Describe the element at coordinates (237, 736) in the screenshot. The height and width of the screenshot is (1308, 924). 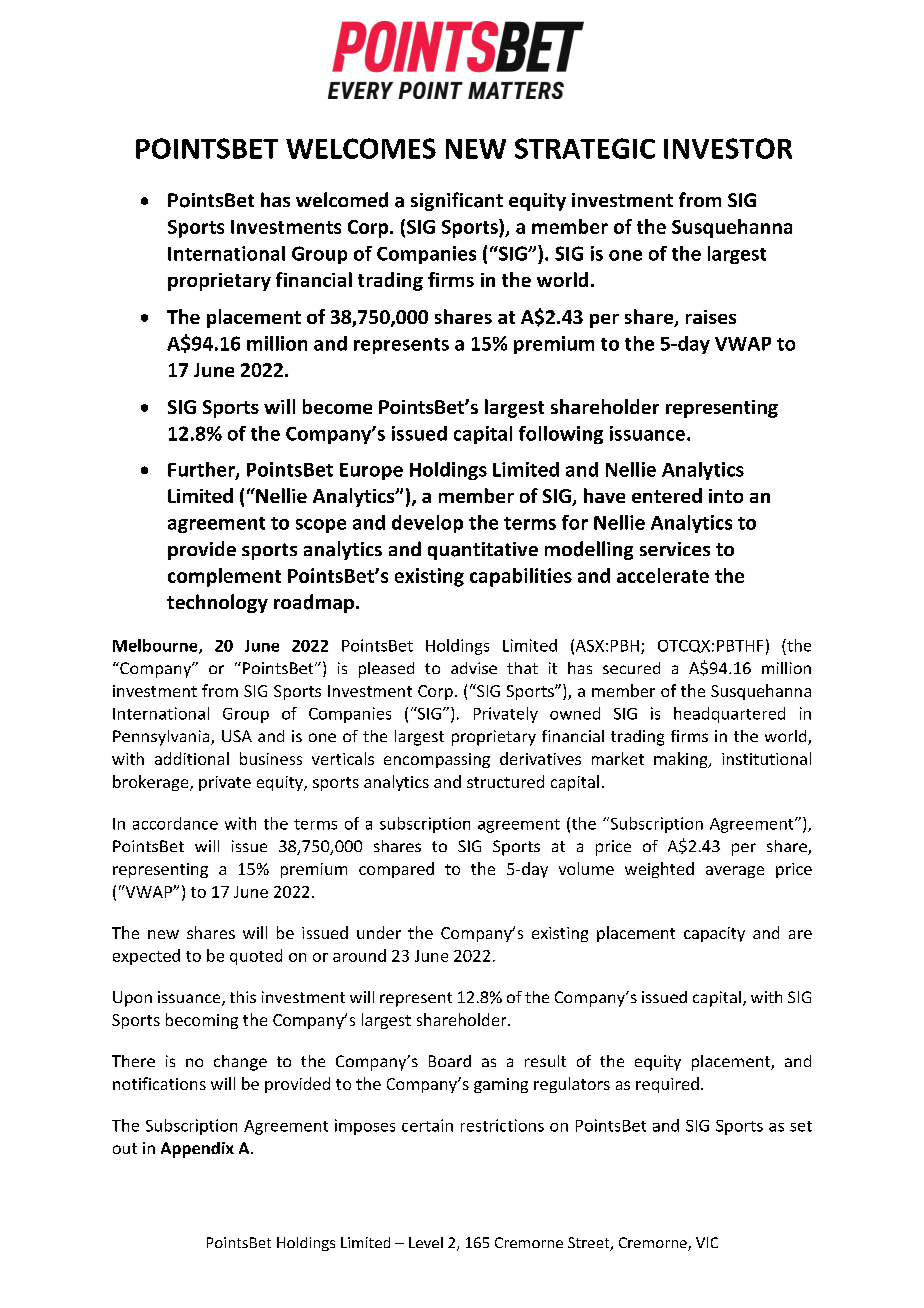
I see `USA` at that location.
